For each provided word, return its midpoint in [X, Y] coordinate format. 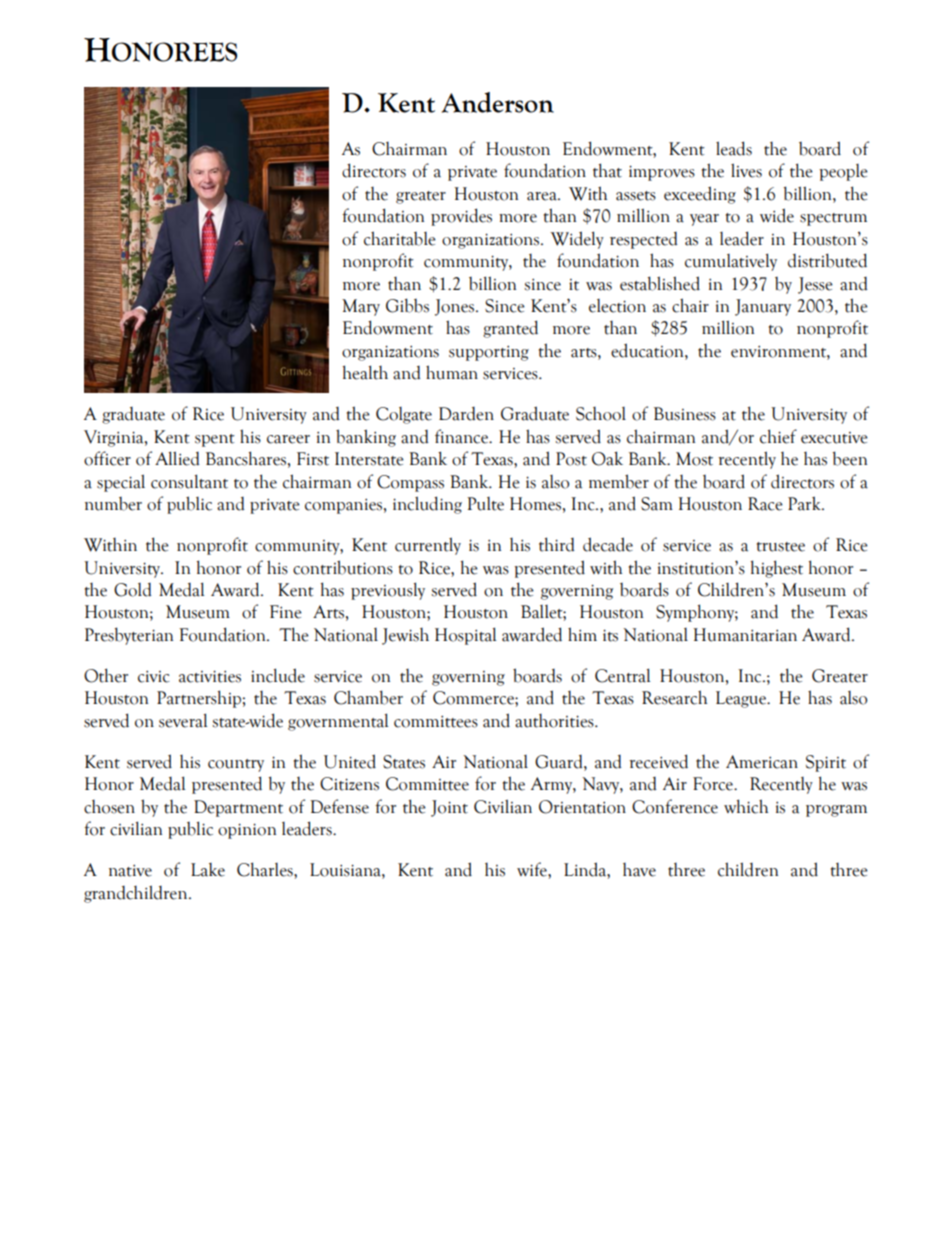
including [427, 505]
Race [765, 504]
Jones [456, 307]
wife [533, 869]
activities [210, 676]
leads [734, 148]
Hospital [466, 636]
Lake [208, 870]
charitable [400, 238]
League [742, 699]
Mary [361, 307]
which [746, 806]
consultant [189, 481]
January [763, 307]
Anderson [498, 102]
